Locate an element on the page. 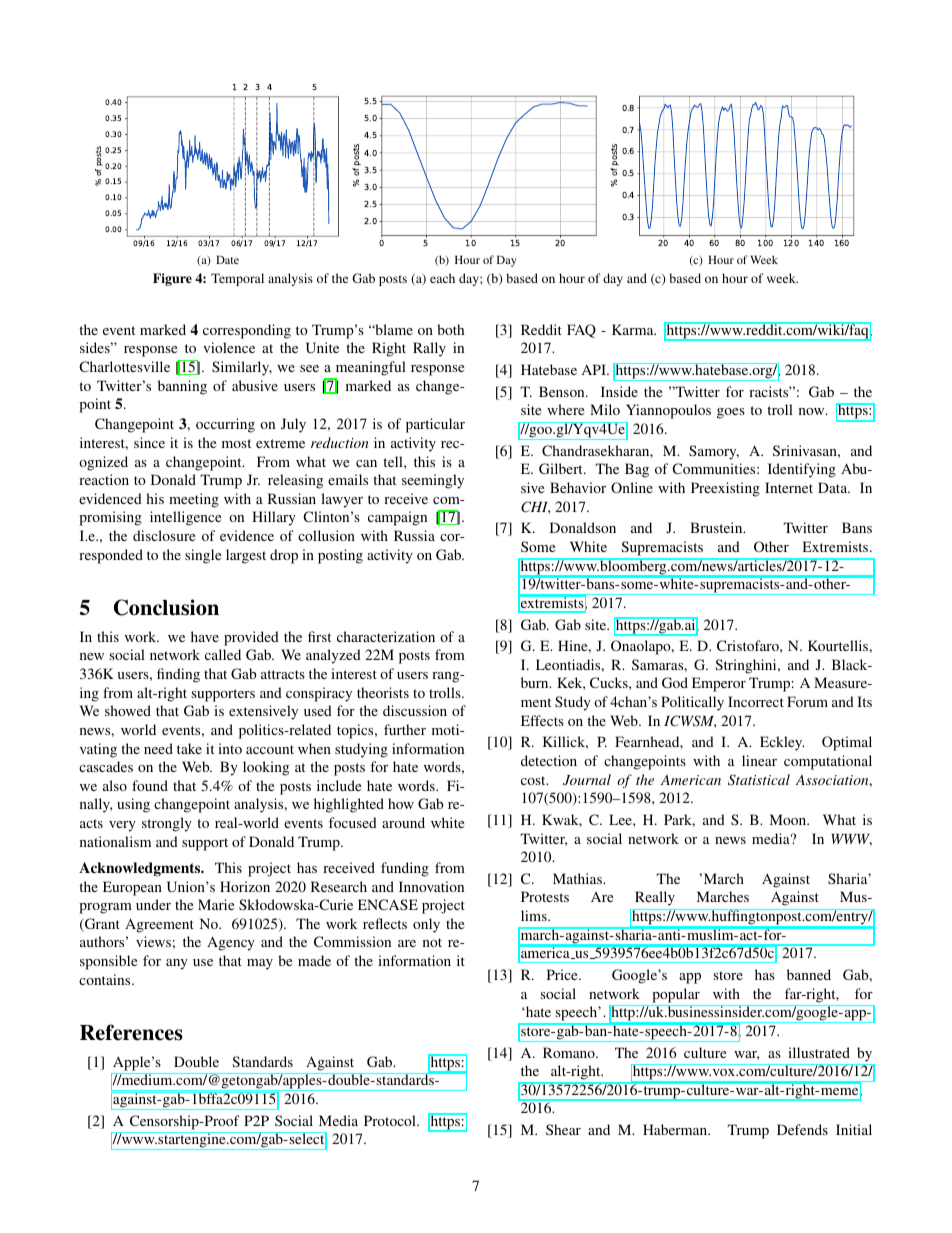 The height and width of the page is (1233, 952). Shear is located at coordinates (563, 1129).
